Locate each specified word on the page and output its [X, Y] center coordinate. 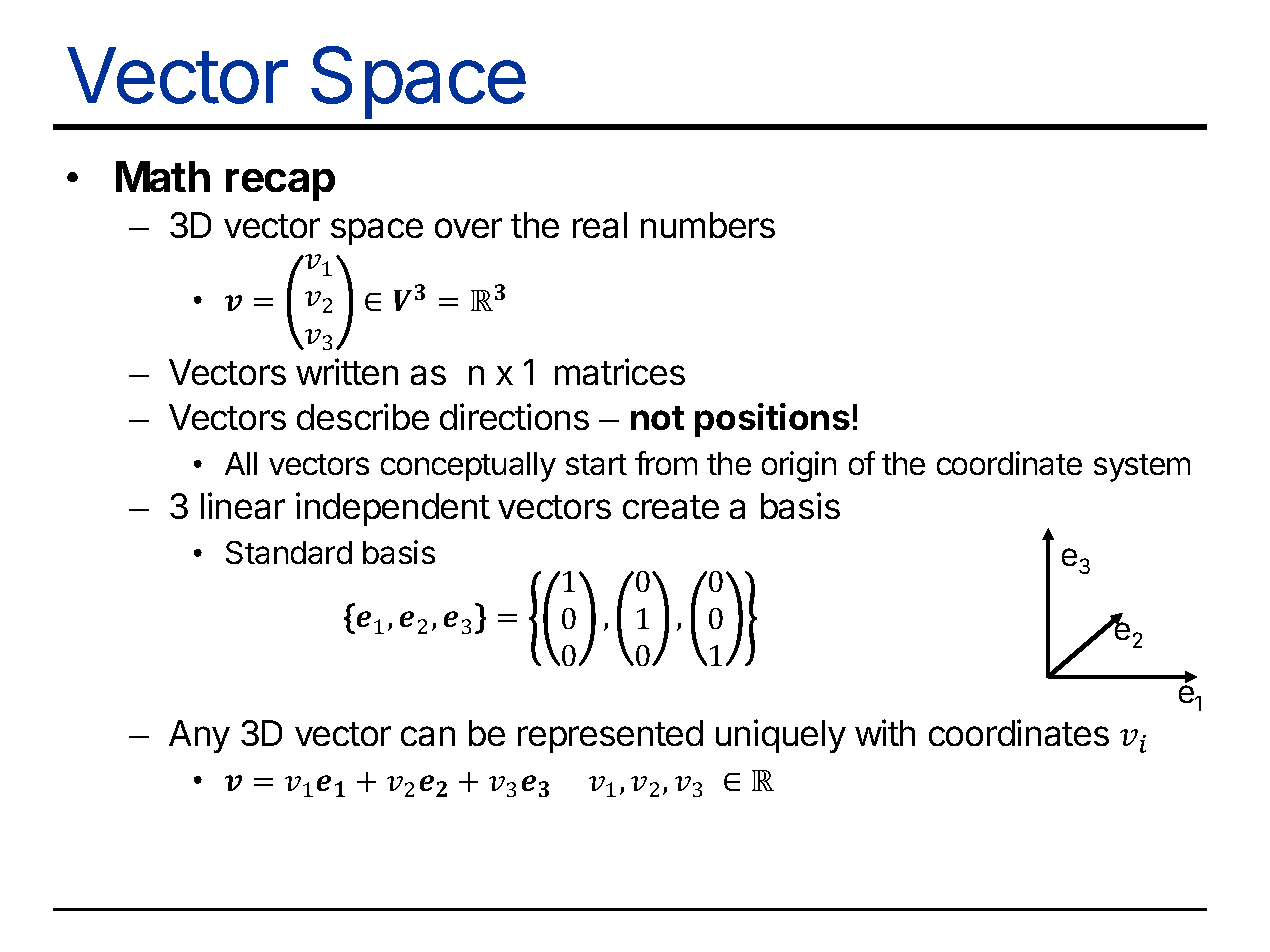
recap [280, 185]
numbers [708, 225]
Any [199, 736]
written [347, 371]
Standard [289, 552]
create [671, 507]
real [600, 225]
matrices [620, 371]
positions [772, 420]
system [1142, 468]
